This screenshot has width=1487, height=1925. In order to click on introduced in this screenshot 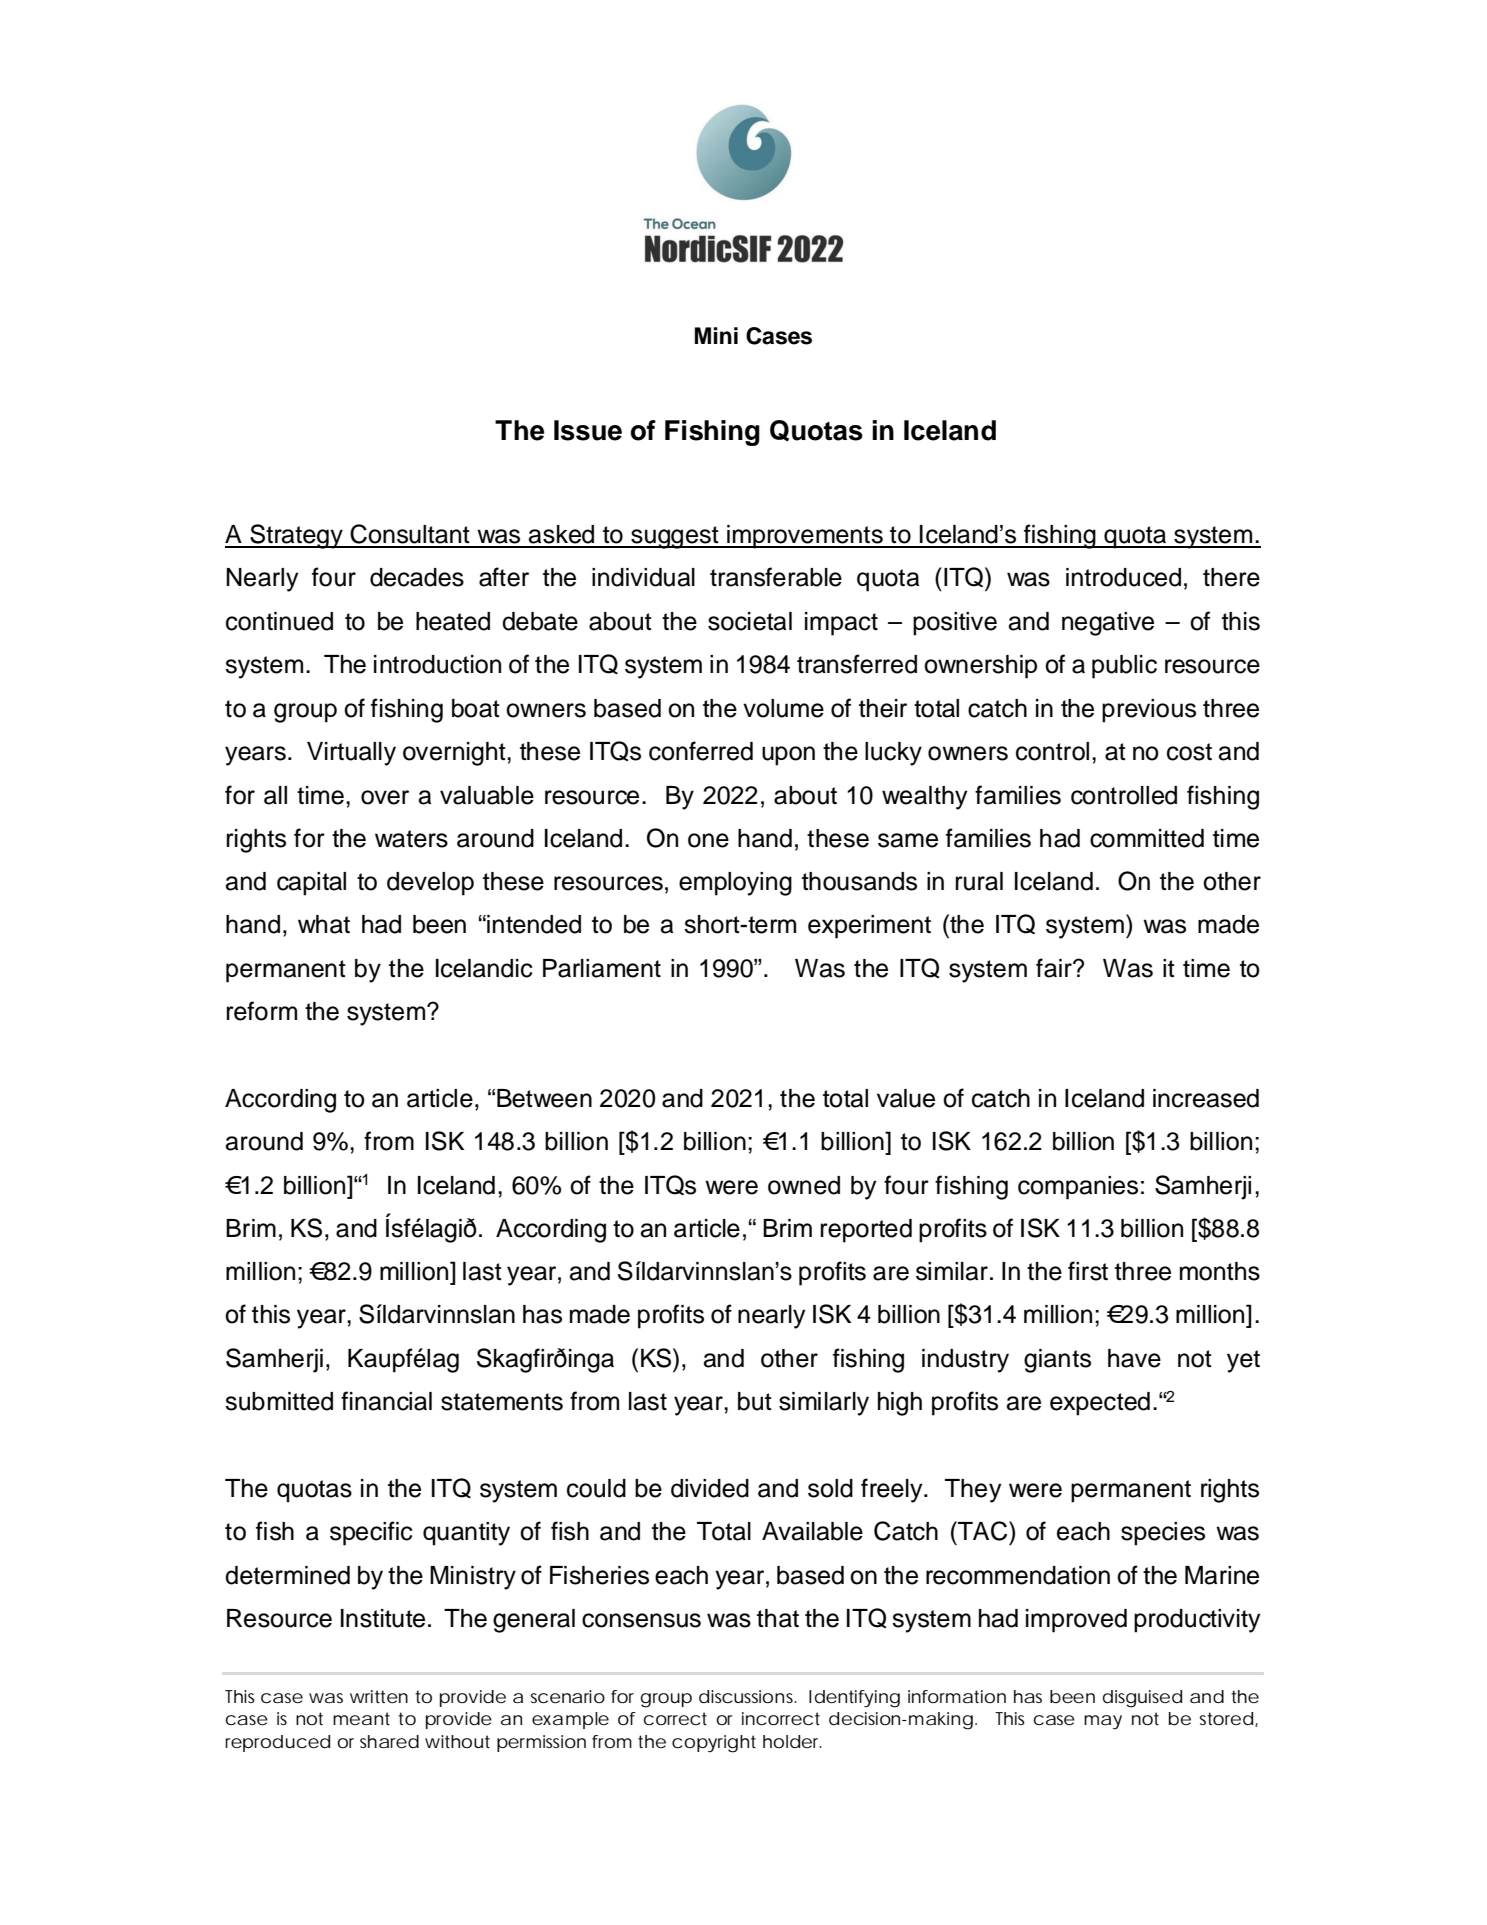, I will do `click(1123, 577)`.
